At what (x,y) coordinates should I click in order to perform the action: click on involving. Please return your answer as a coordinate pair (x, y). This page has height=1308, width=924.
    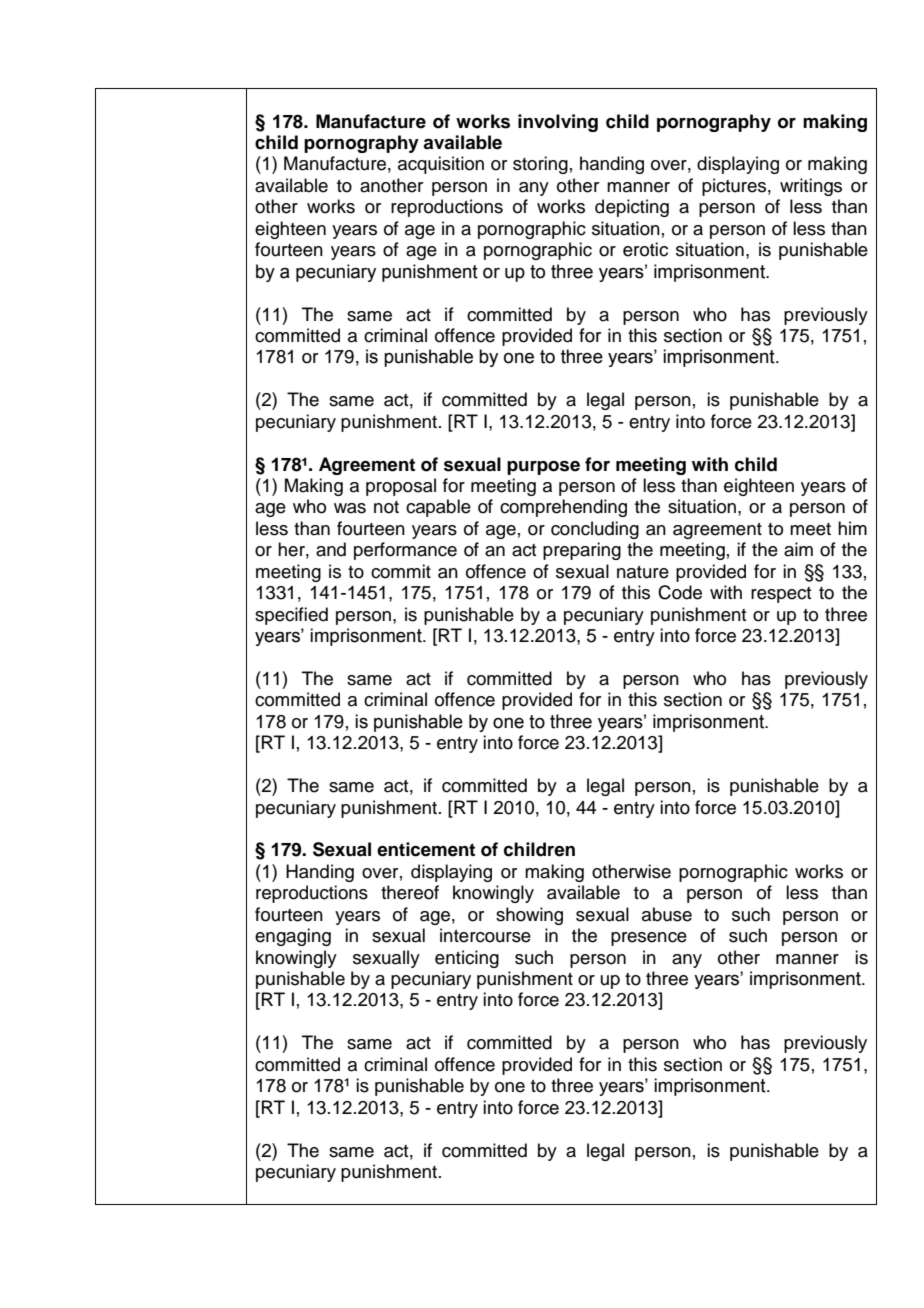
    Looking at the image, I should click on (558, 123).
